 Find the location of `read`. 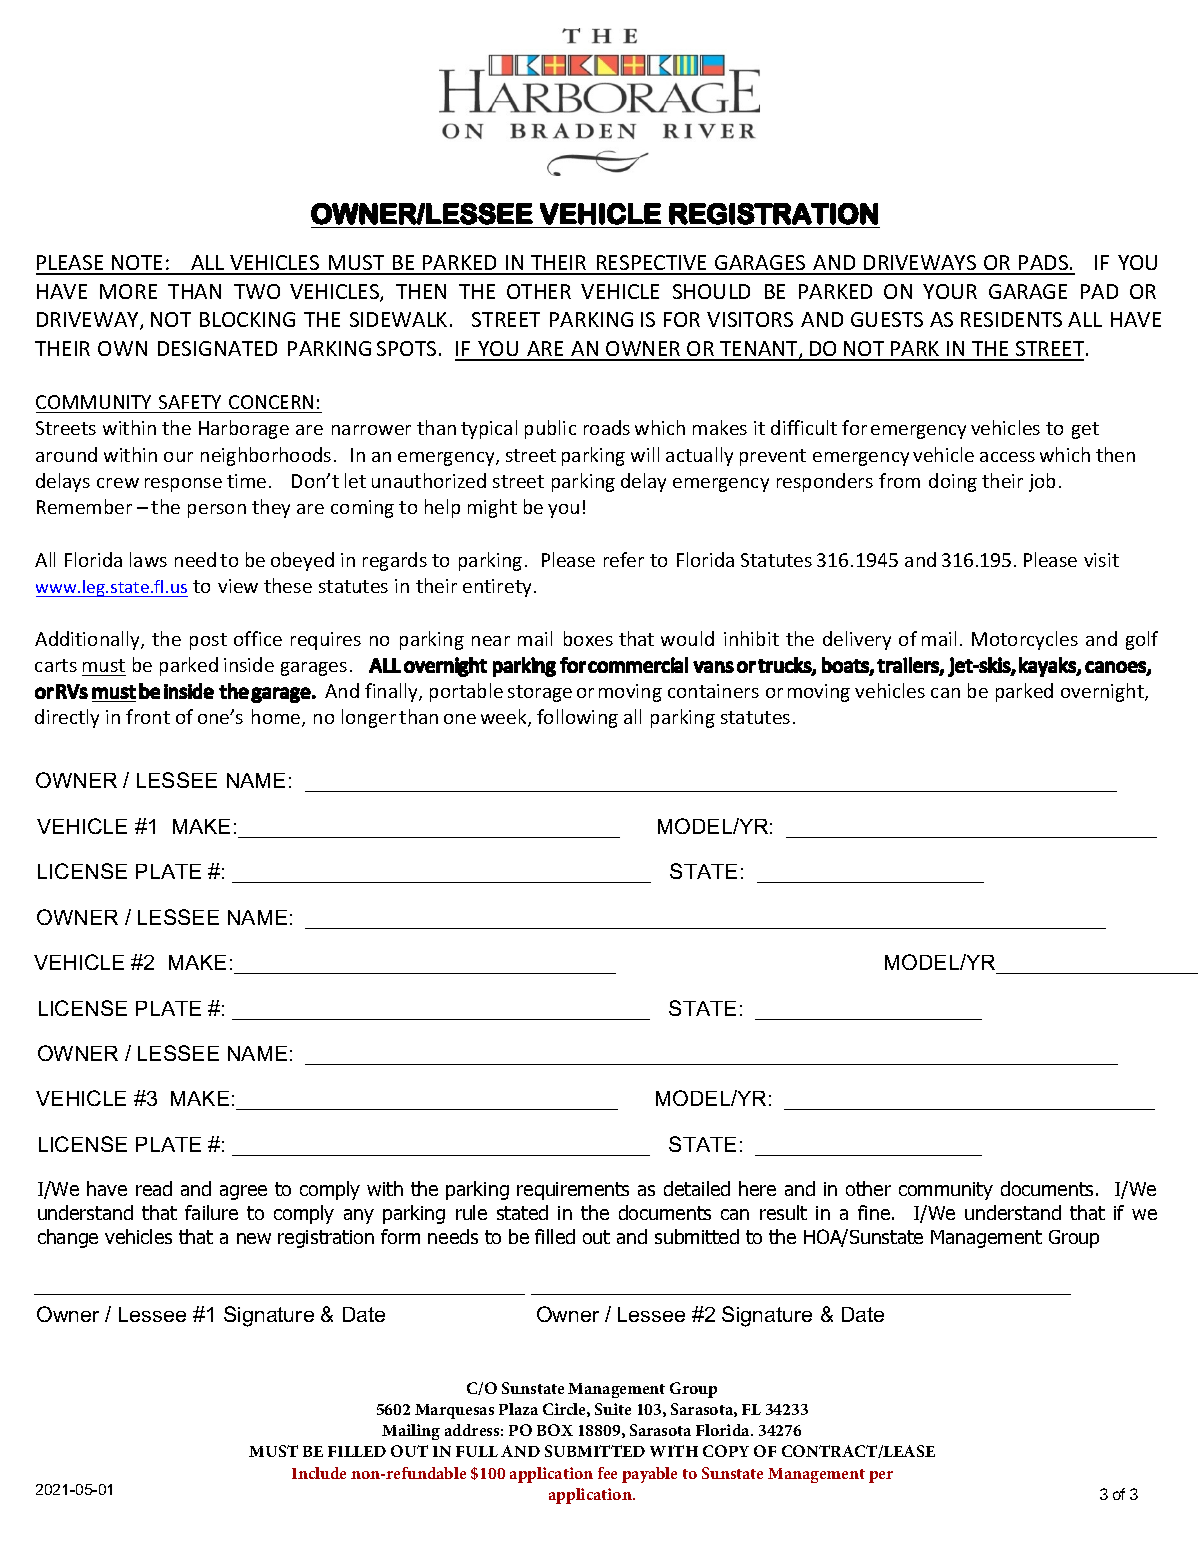

read is located at coordinates (154, 1188).
